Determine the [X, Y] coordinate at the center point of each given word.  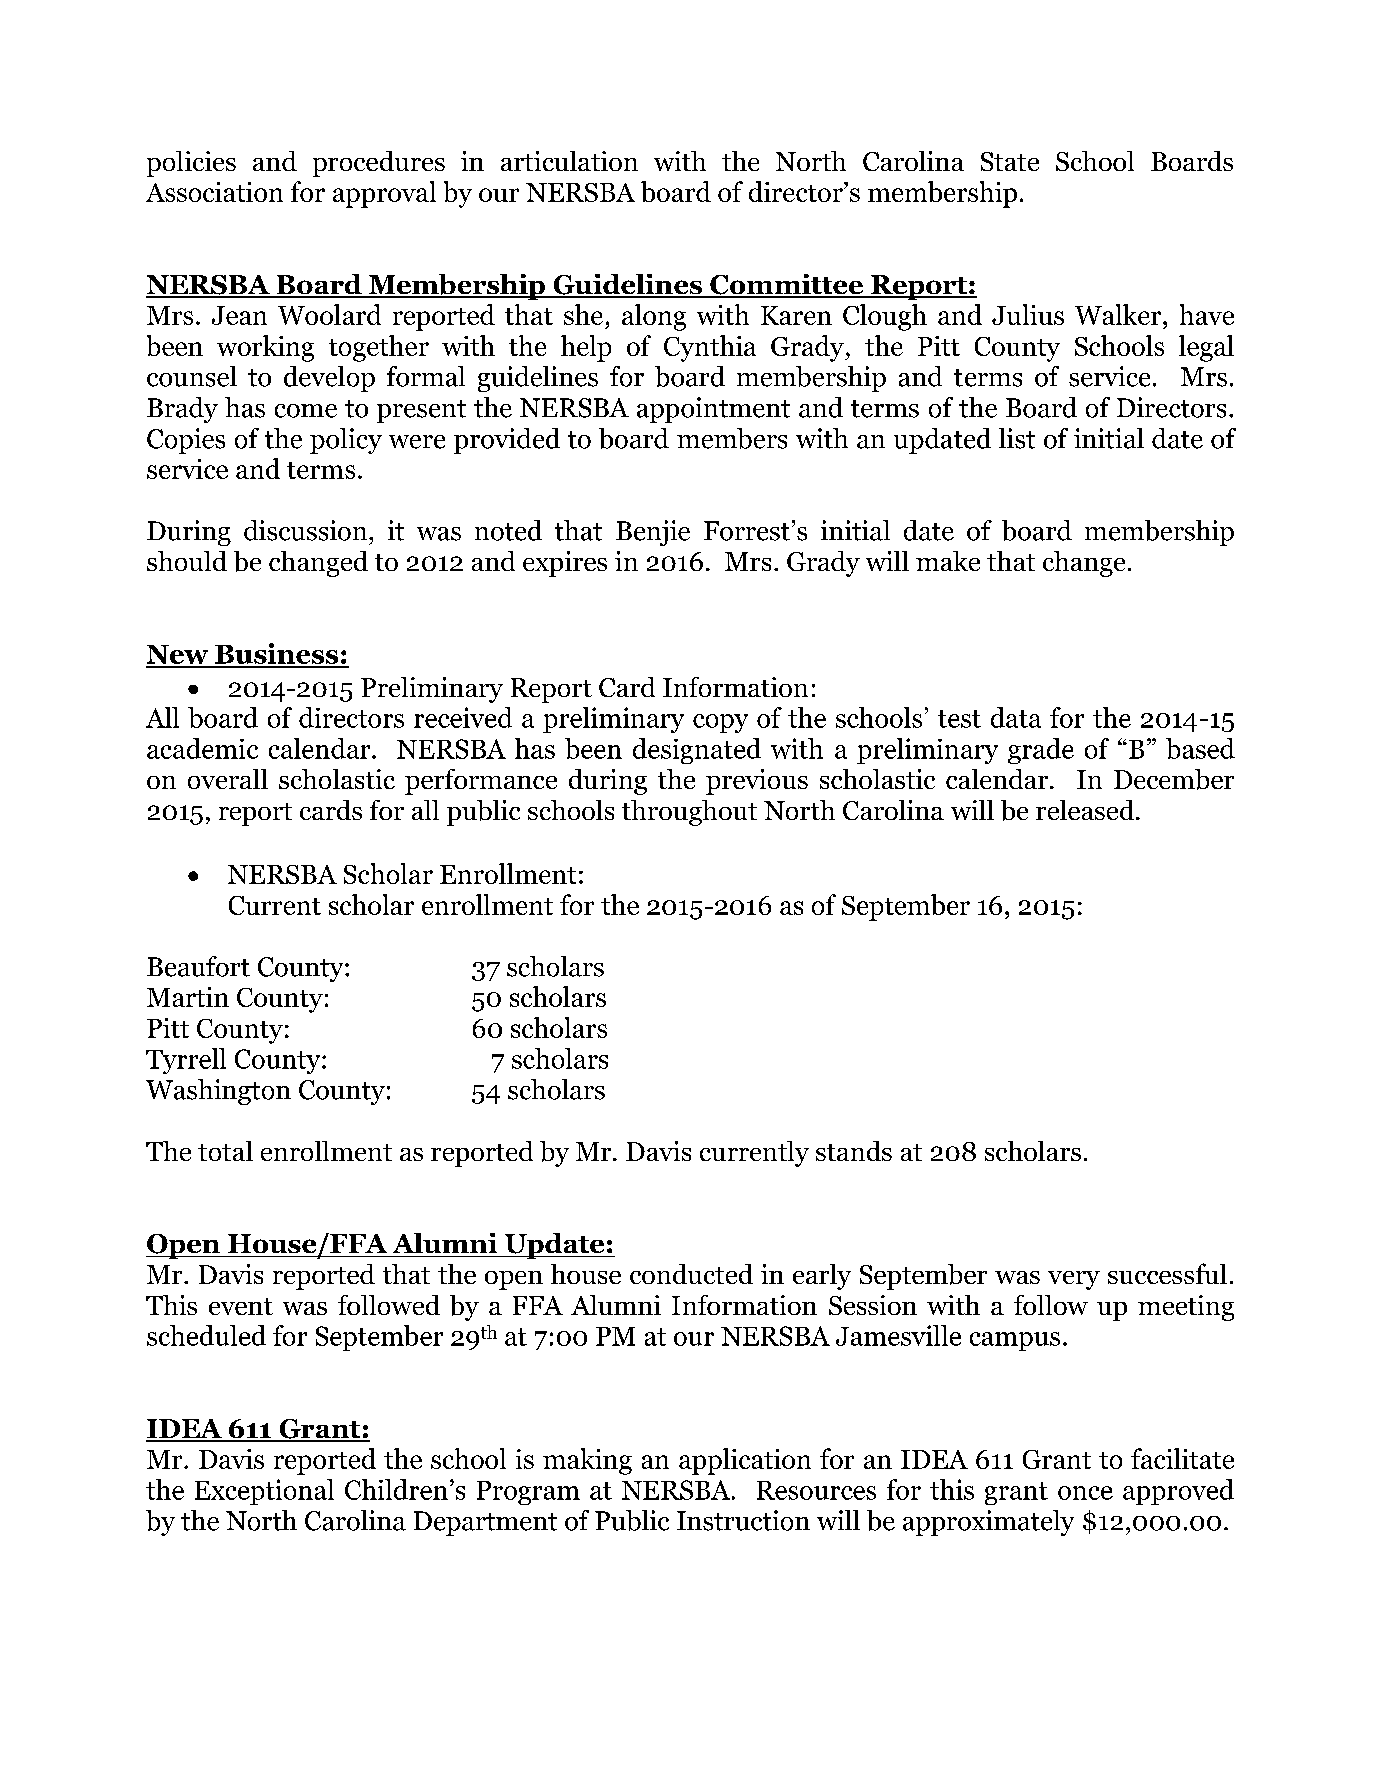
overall [228, 779]
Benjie [653, 533]
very [1074, 1280]
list [1017, 438]
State [1010, 161]
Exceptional [264, 1492]
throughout [689, 813]
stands [854, 1151]
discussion [307, 530]
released [1086, 810]
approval [384, 194]
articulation [569, 161]
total [225, 1151]
